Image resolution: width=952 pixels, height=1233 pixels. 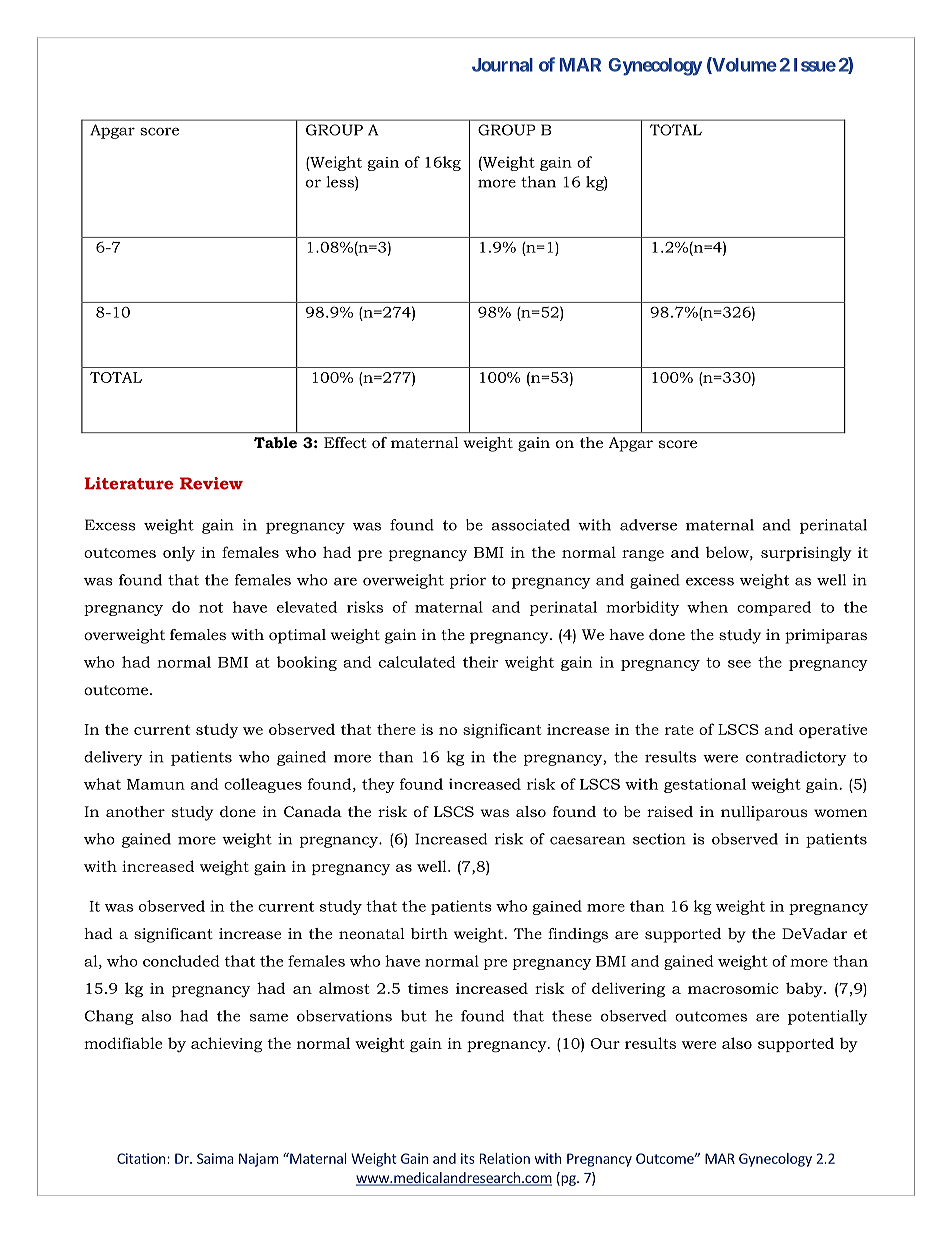 I want to click on Journal, so click(x=502, y=65).
